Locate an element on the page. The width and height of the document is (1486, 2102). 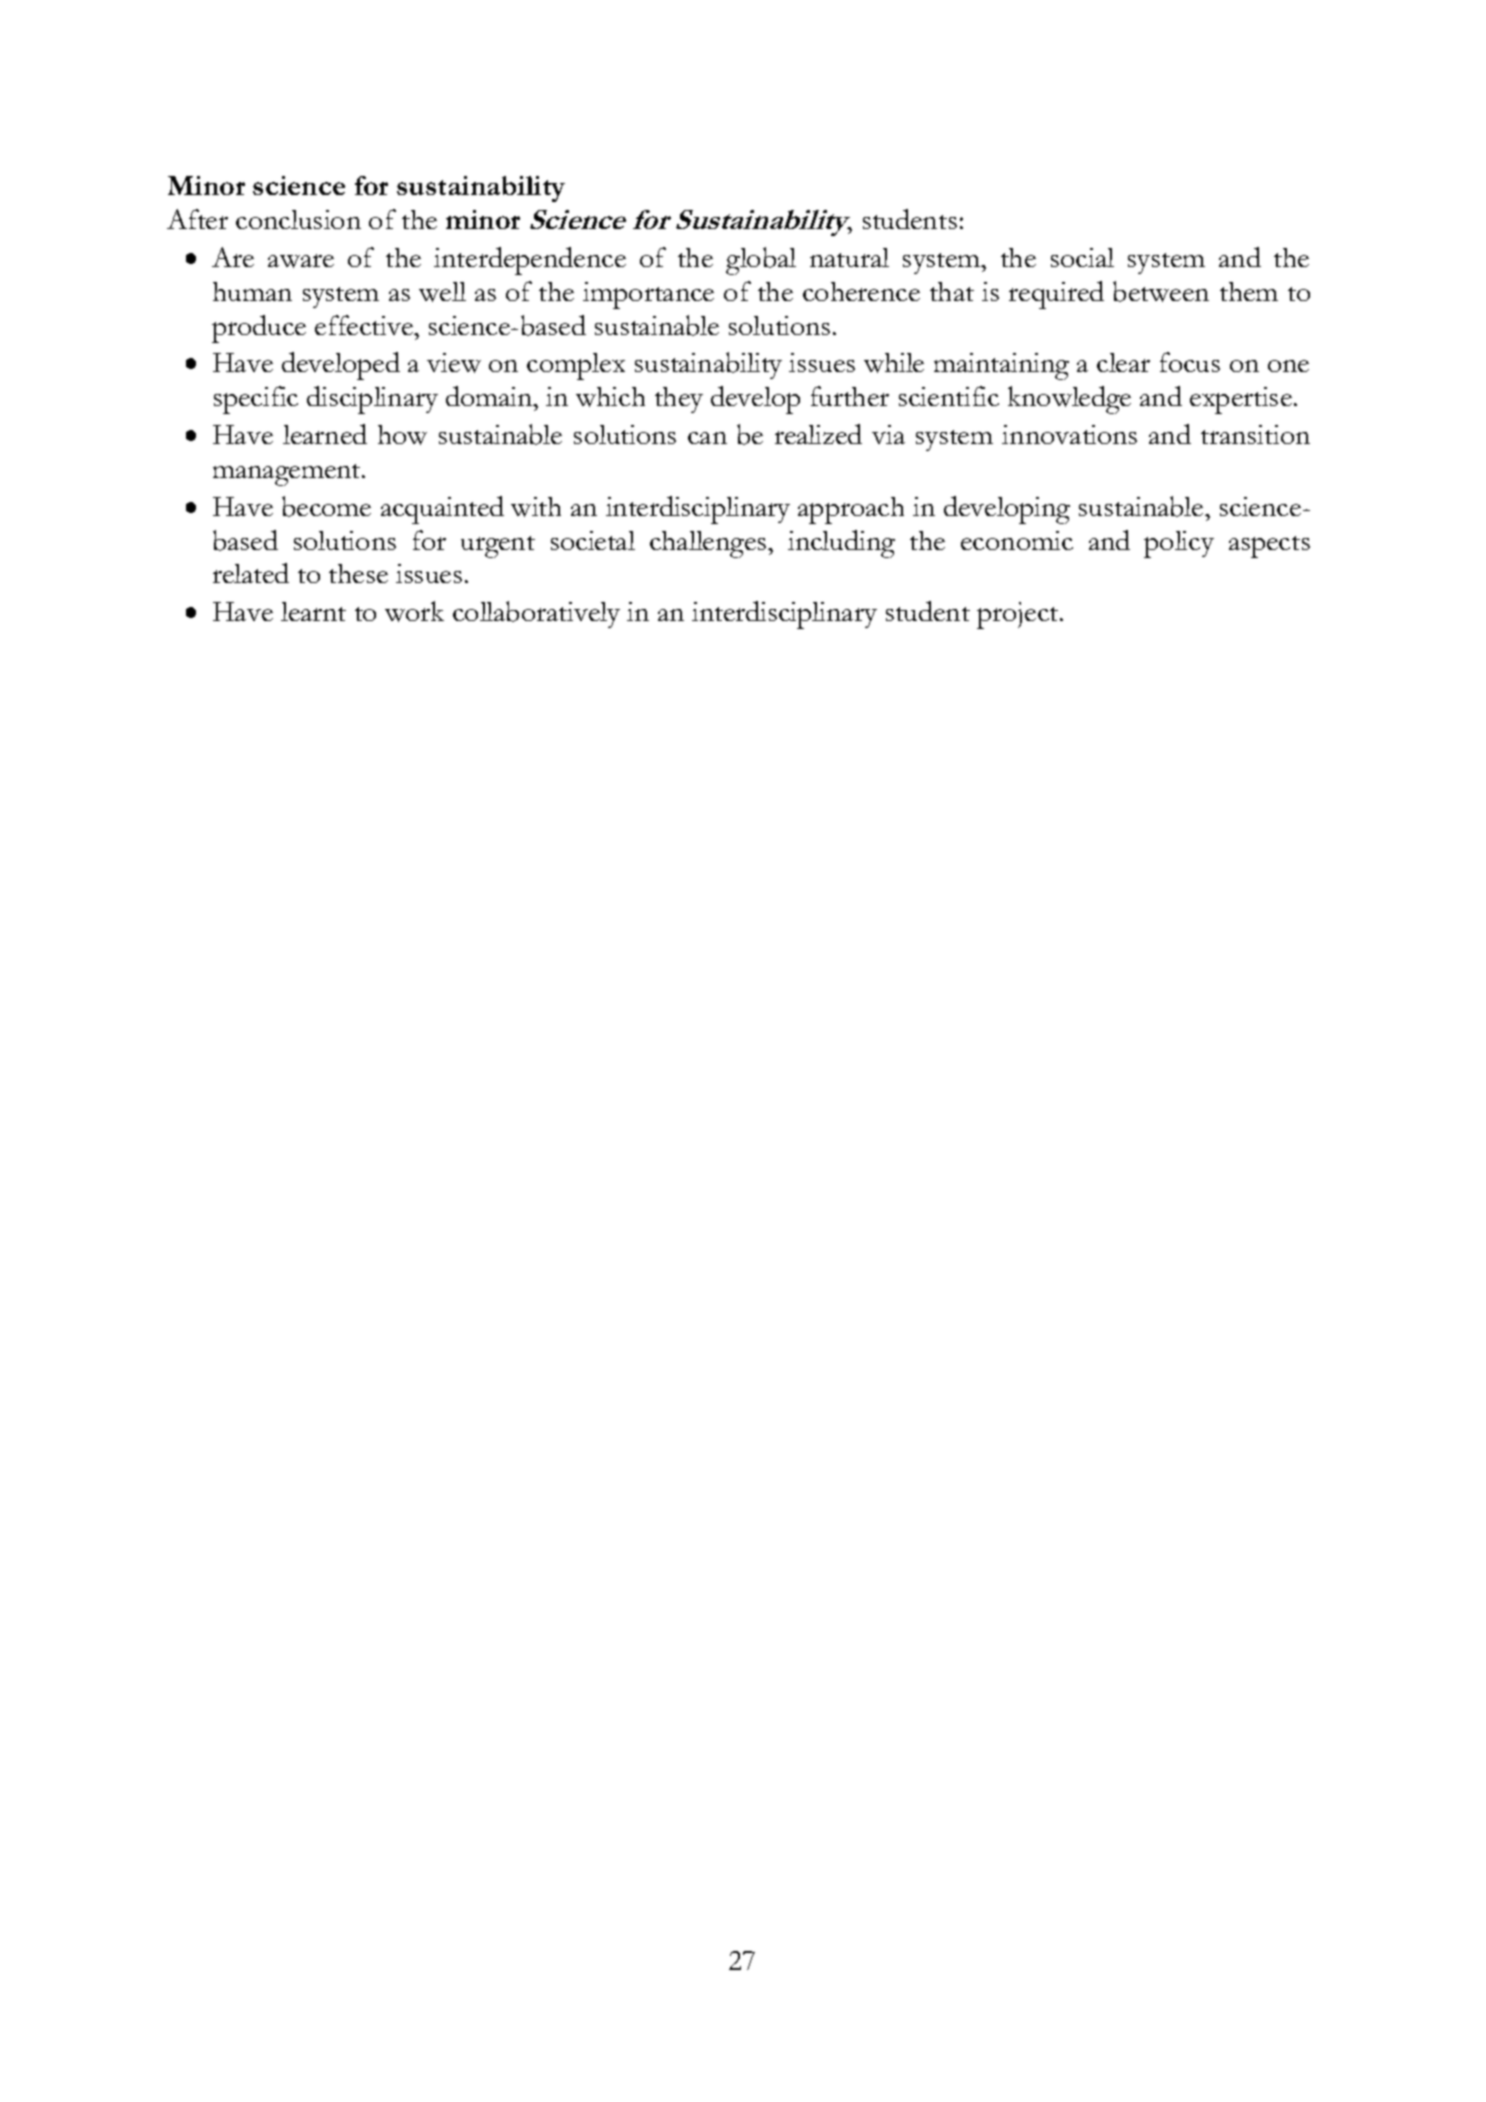
become is located at coordinates (326, 506).
